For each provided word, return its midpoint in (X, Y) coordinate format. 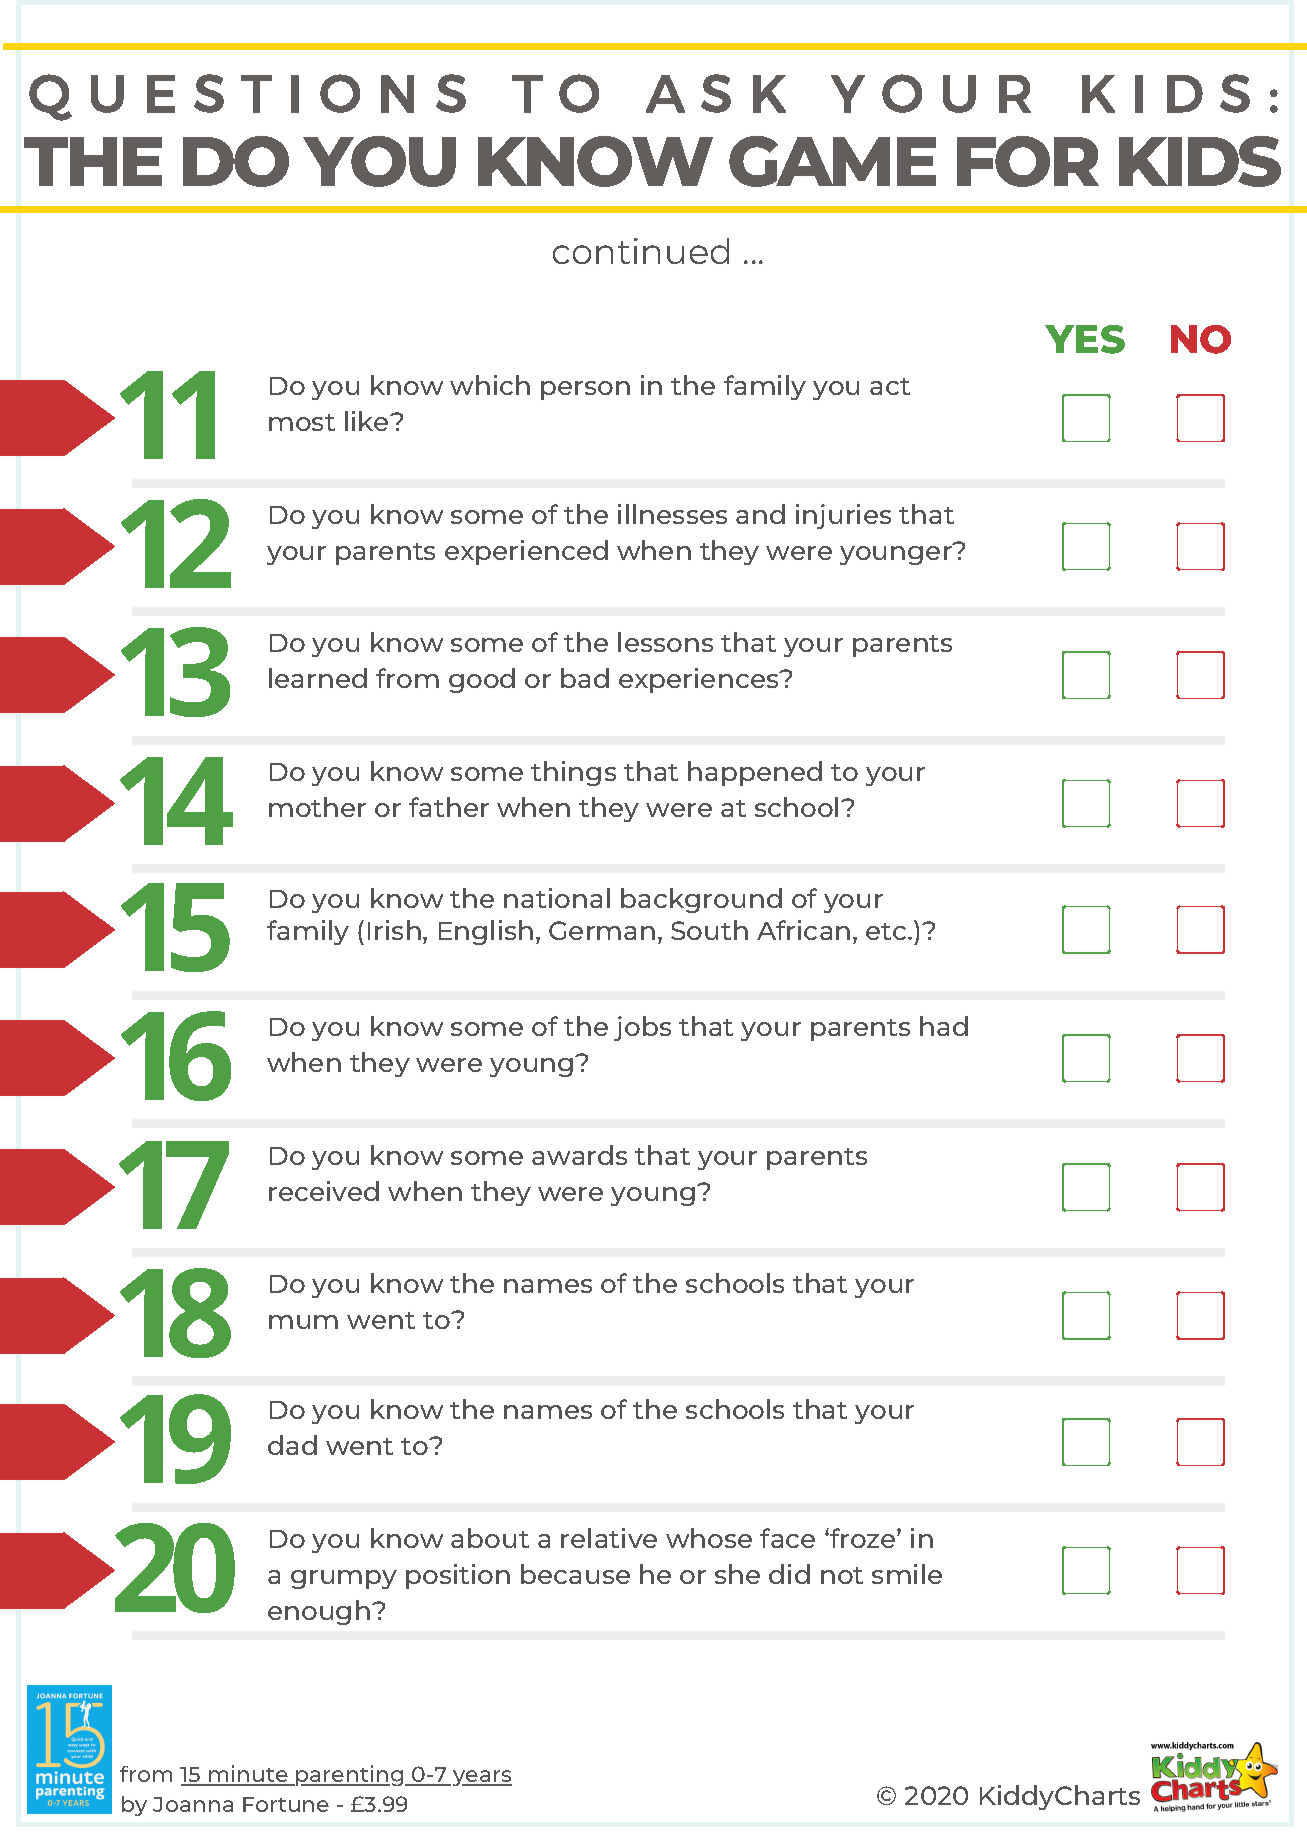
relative (609, 1538)
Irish (394, 930)
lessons (665, 642)
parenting (350, 1775)
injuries (843, 516)
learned (318, 678)
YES (1085, 339)
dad (292, 1445)
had (944, 1026)
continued (641, 251)
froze (863, 1538)
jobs (642, 1028)
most (302, 422)
